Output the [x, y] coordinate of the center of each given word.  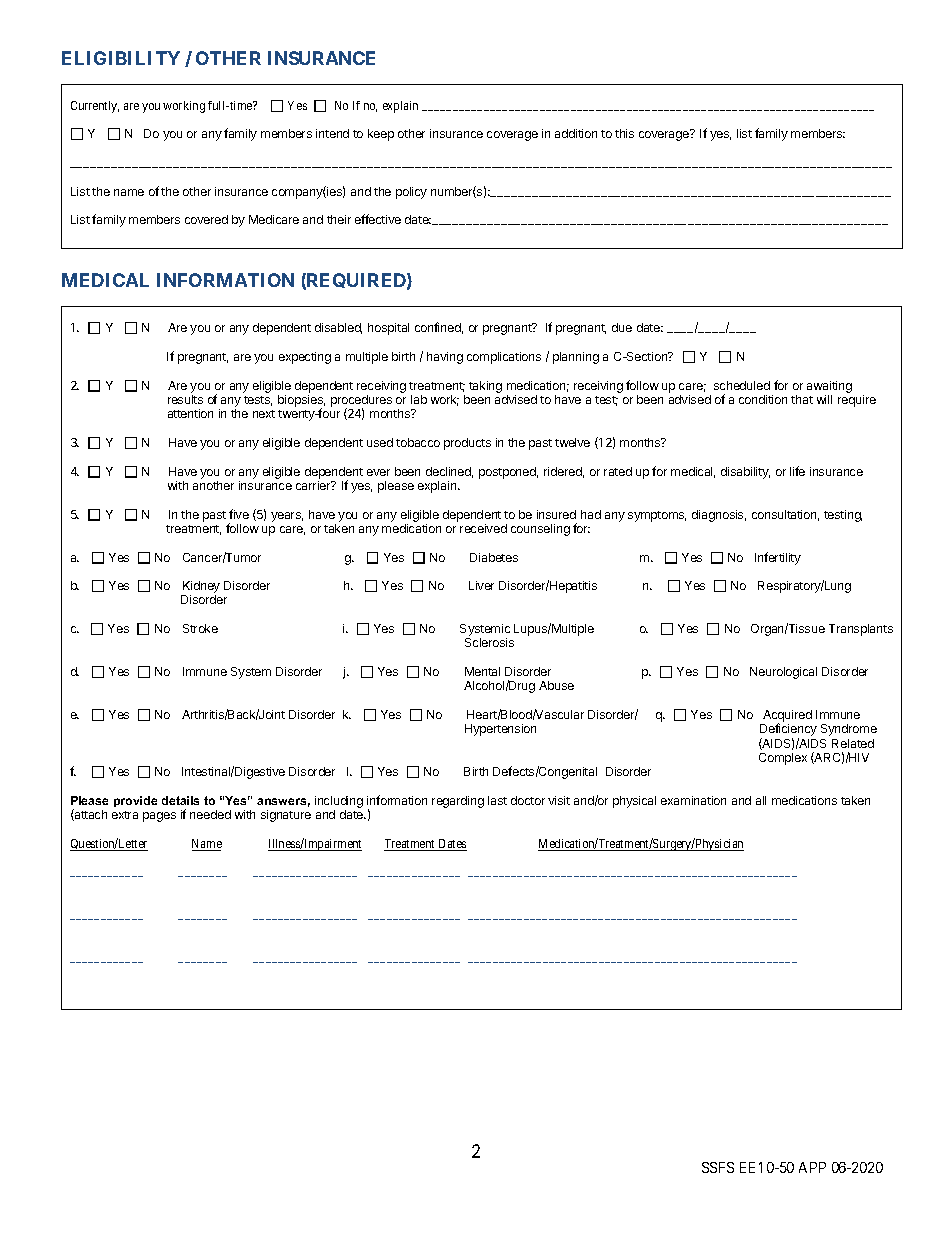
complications [504, 358]
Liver [481, 585]
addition [576, 133]
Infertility [778, 558]
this [624, 133]
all [761, 800]
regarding [458, 802]
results [185, 399]
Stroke [200, 628]
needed [210, 814]
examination [693, 800]
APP [812, 1167]
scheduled [742, 385]
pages [159, 817]
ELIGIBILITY [121, 58]
